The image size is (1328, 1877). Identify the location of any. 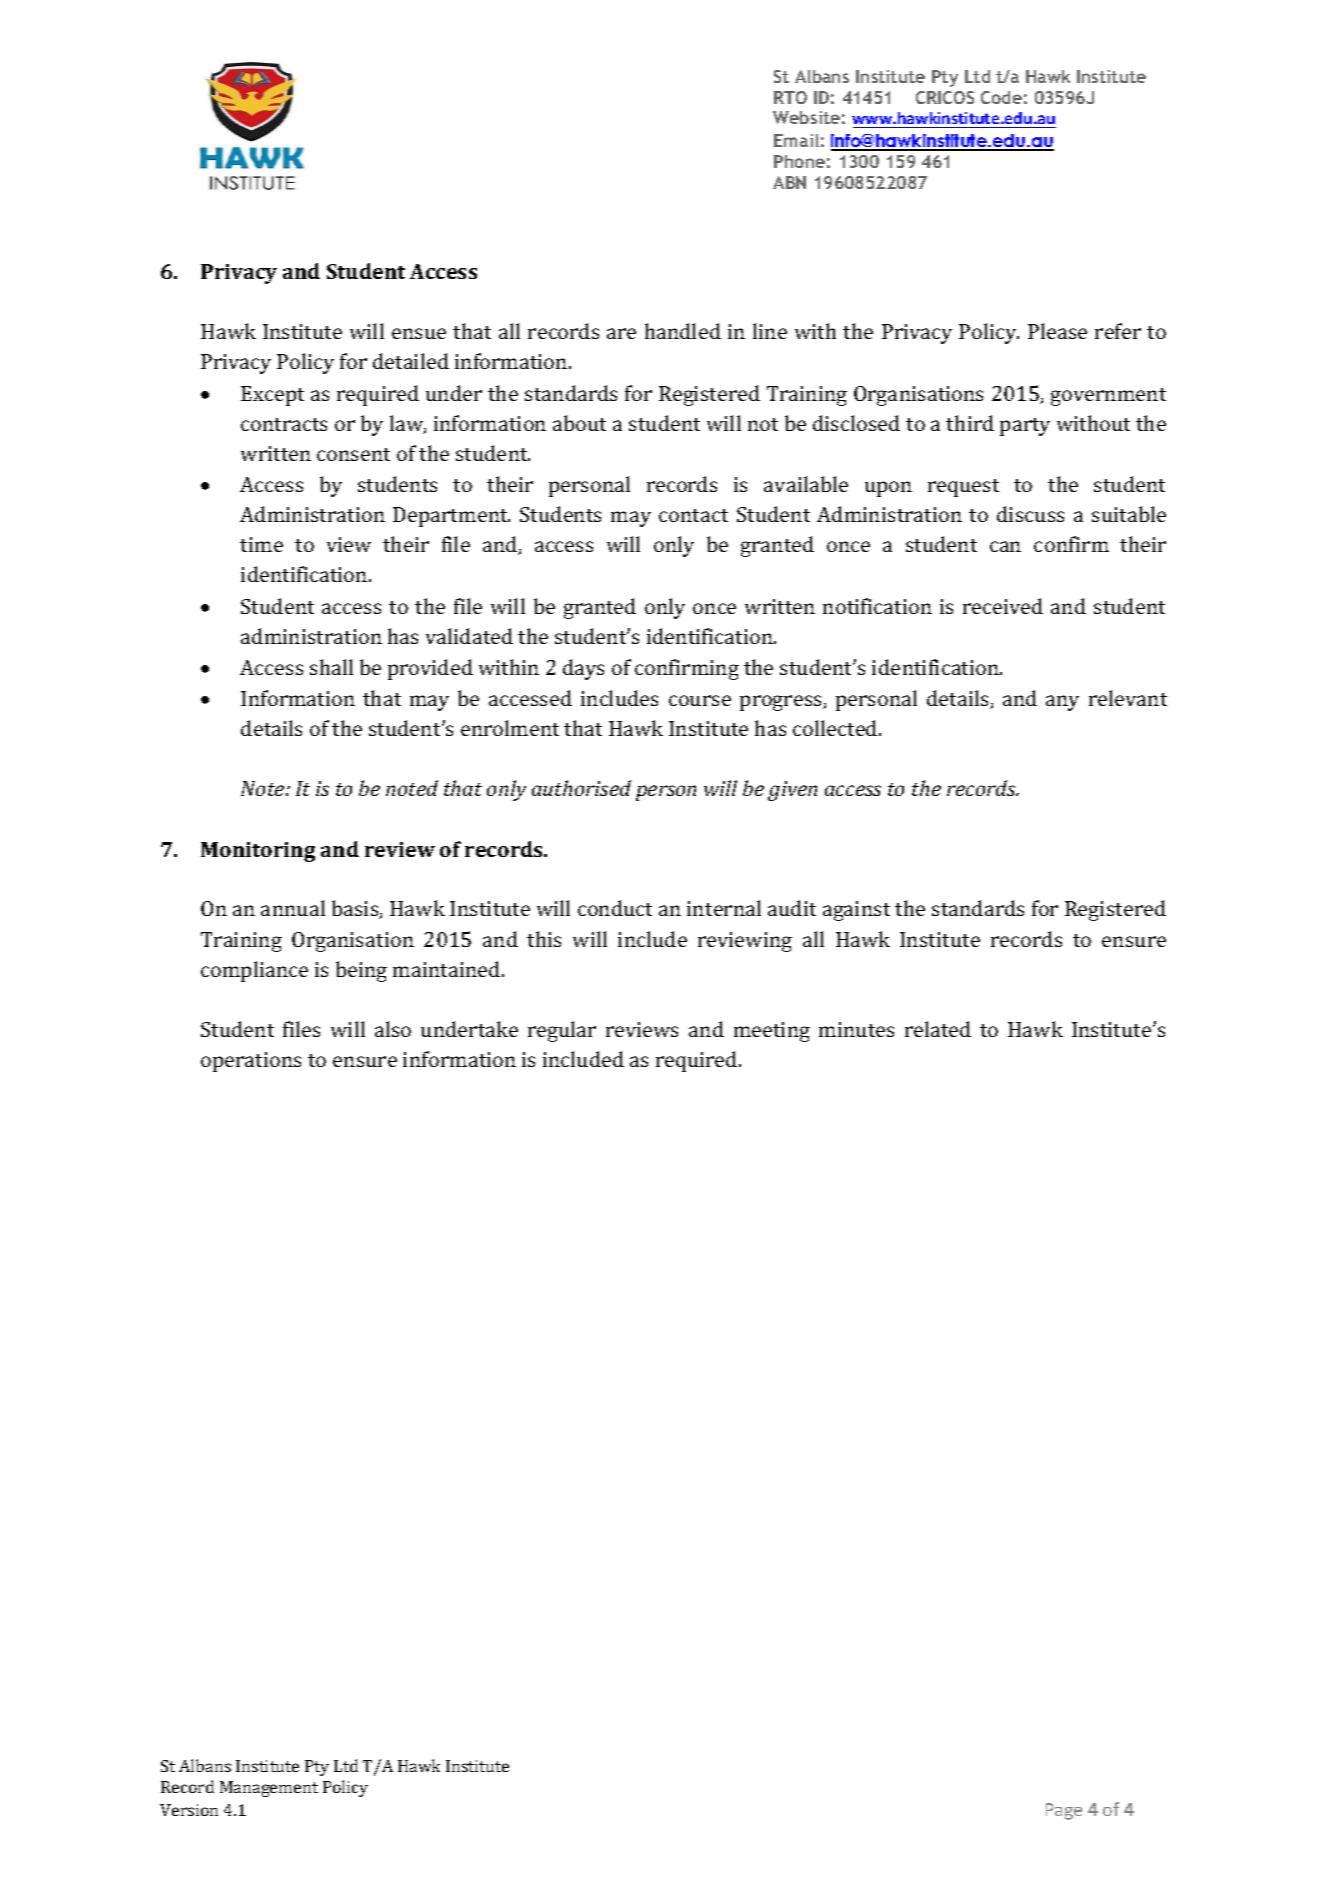
(1062, 703).
